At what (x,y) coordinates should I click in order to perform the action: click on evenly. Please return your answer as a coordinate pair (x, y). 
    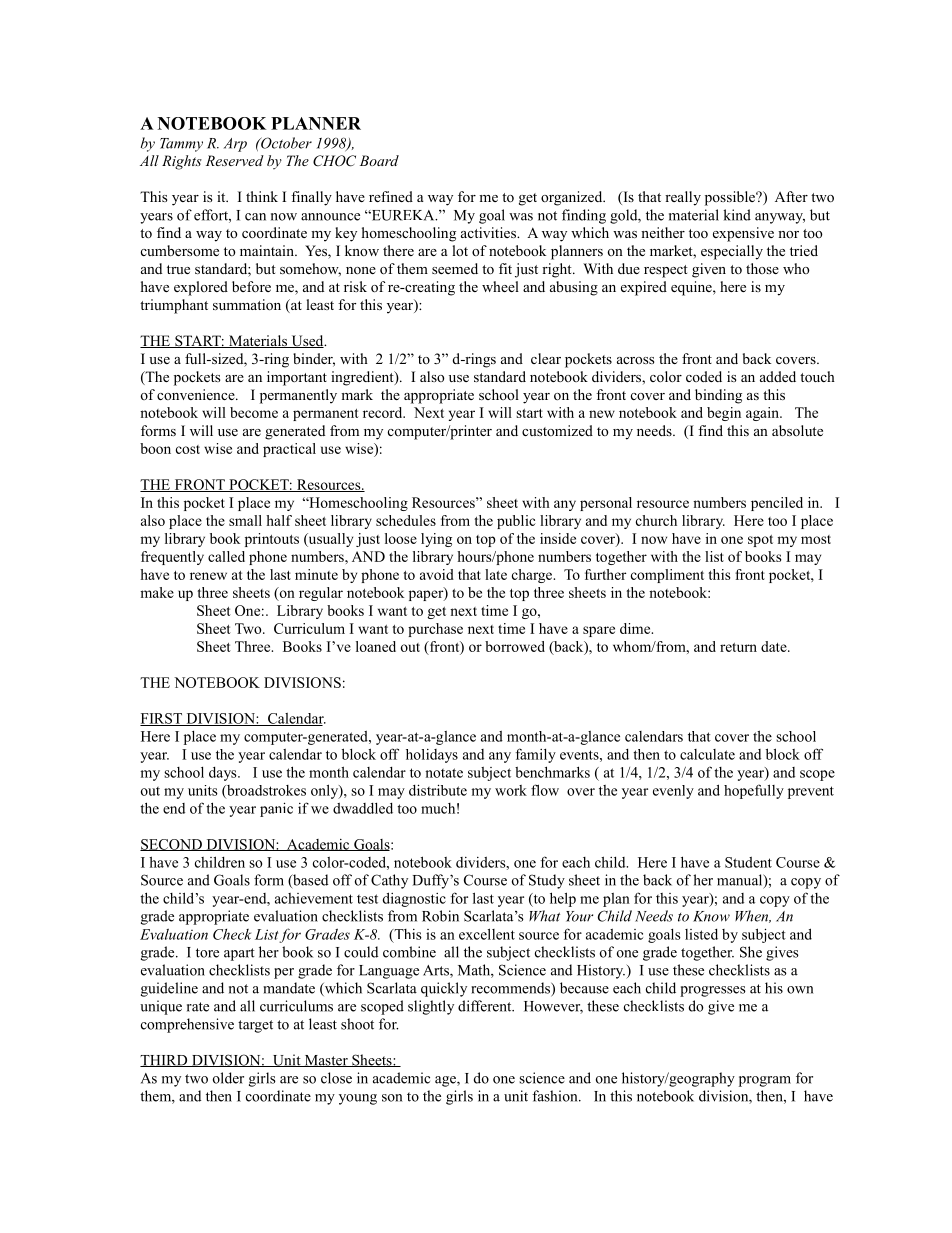
    Looking at the image, I should click on (673, 792).
